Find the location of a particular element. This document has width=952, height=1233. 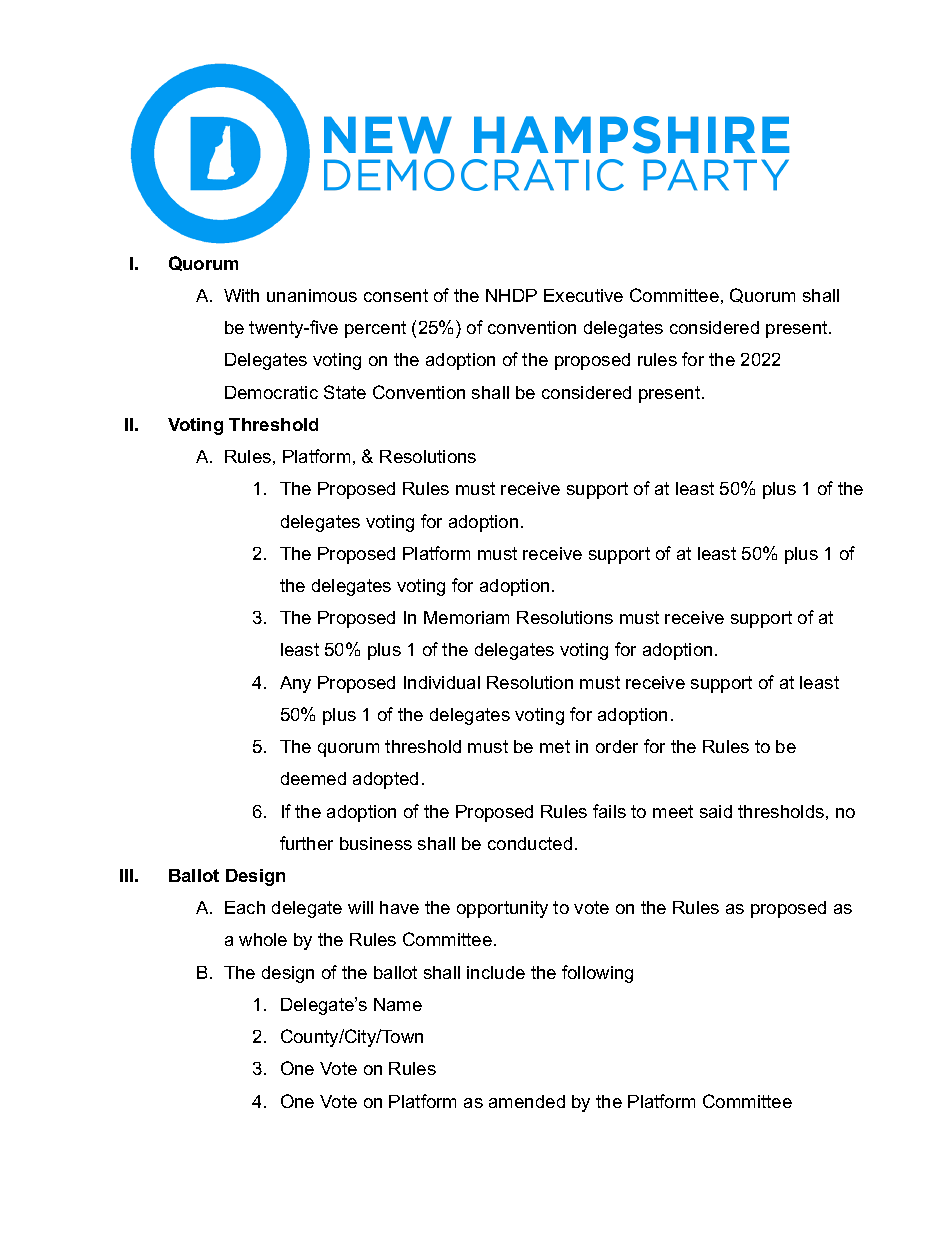

Democratic is located at coordinates (271, 392).
